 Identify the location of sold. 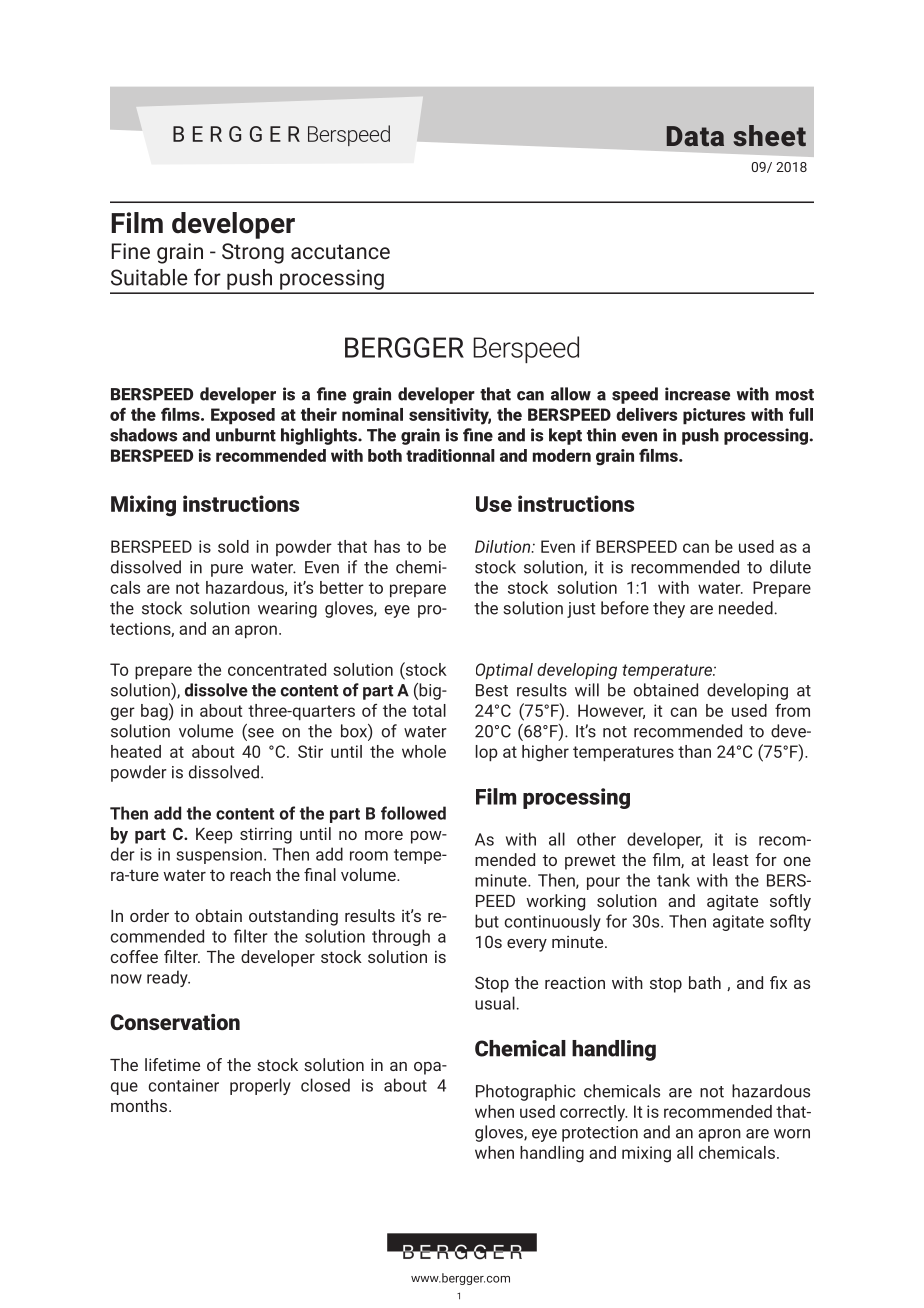
(233, 546).
